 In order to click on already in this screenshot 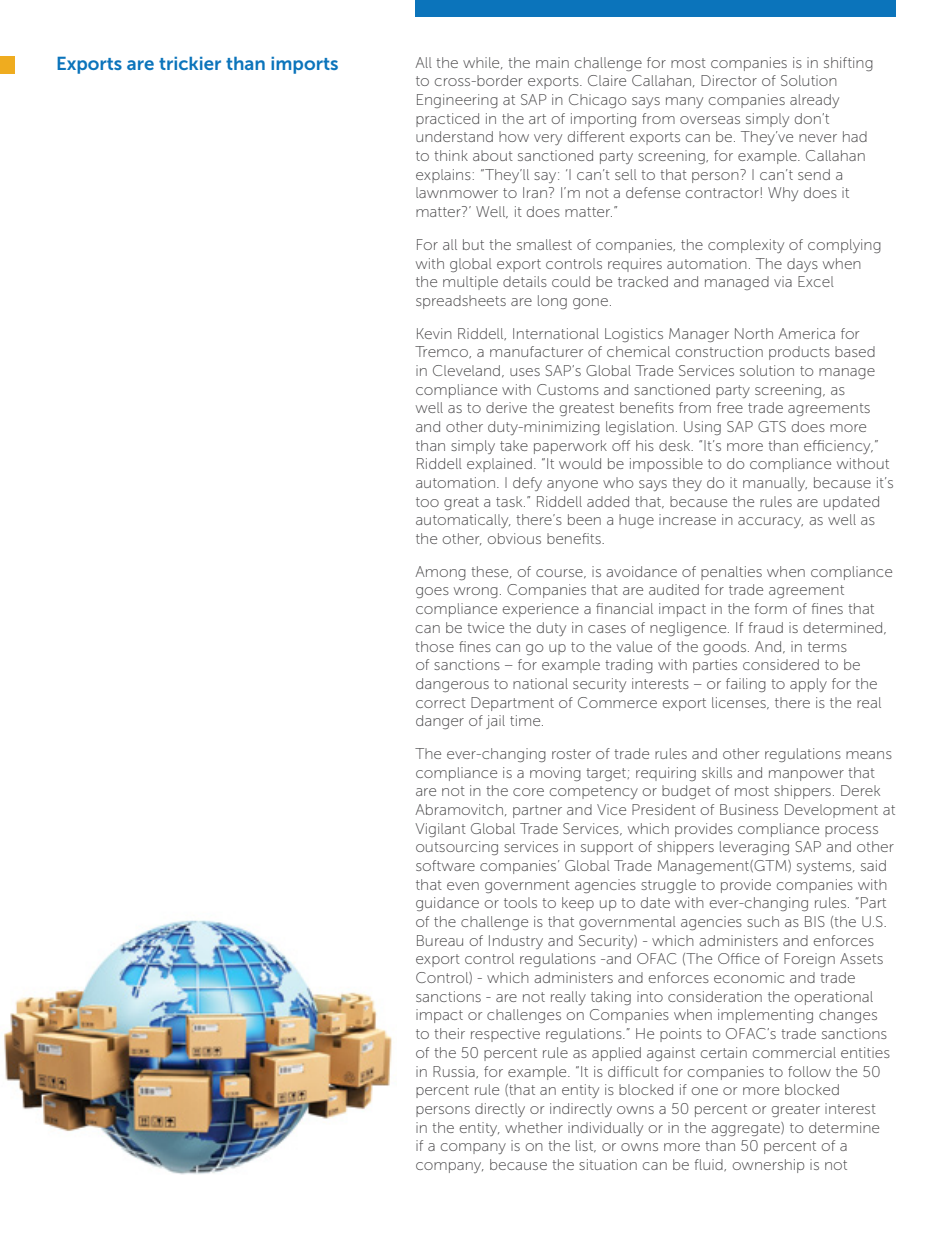, I will do `click(814, 101)`.
